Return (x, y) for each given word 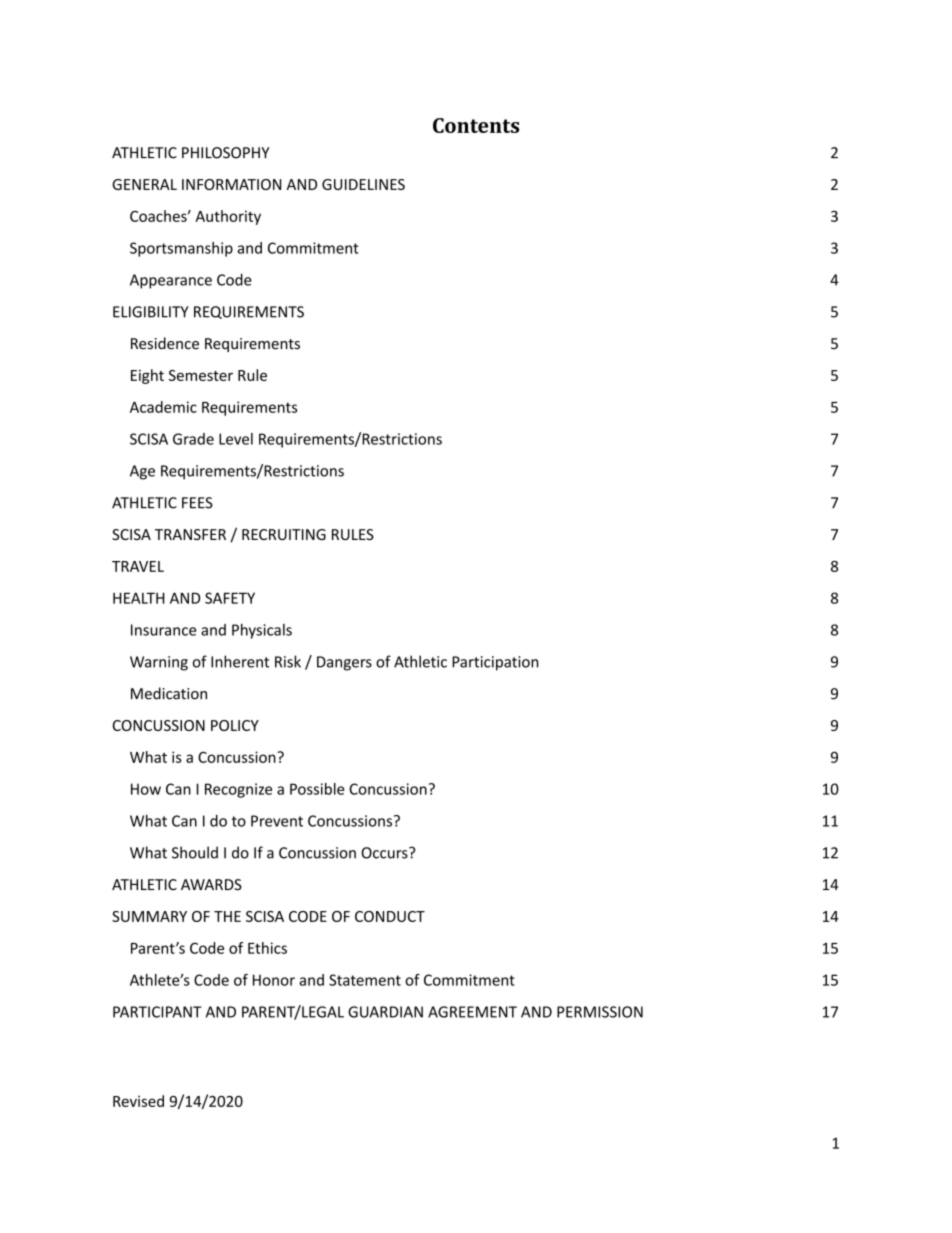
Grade (193, 439)
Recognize (238, 790)
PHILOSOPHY (226, 153)
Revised (138, 1101)
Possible (317, 789)
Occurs (385, 853)
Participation (495, 663)
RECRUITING (284, 534)
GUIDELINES (363, 184)
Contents (476, 125)
